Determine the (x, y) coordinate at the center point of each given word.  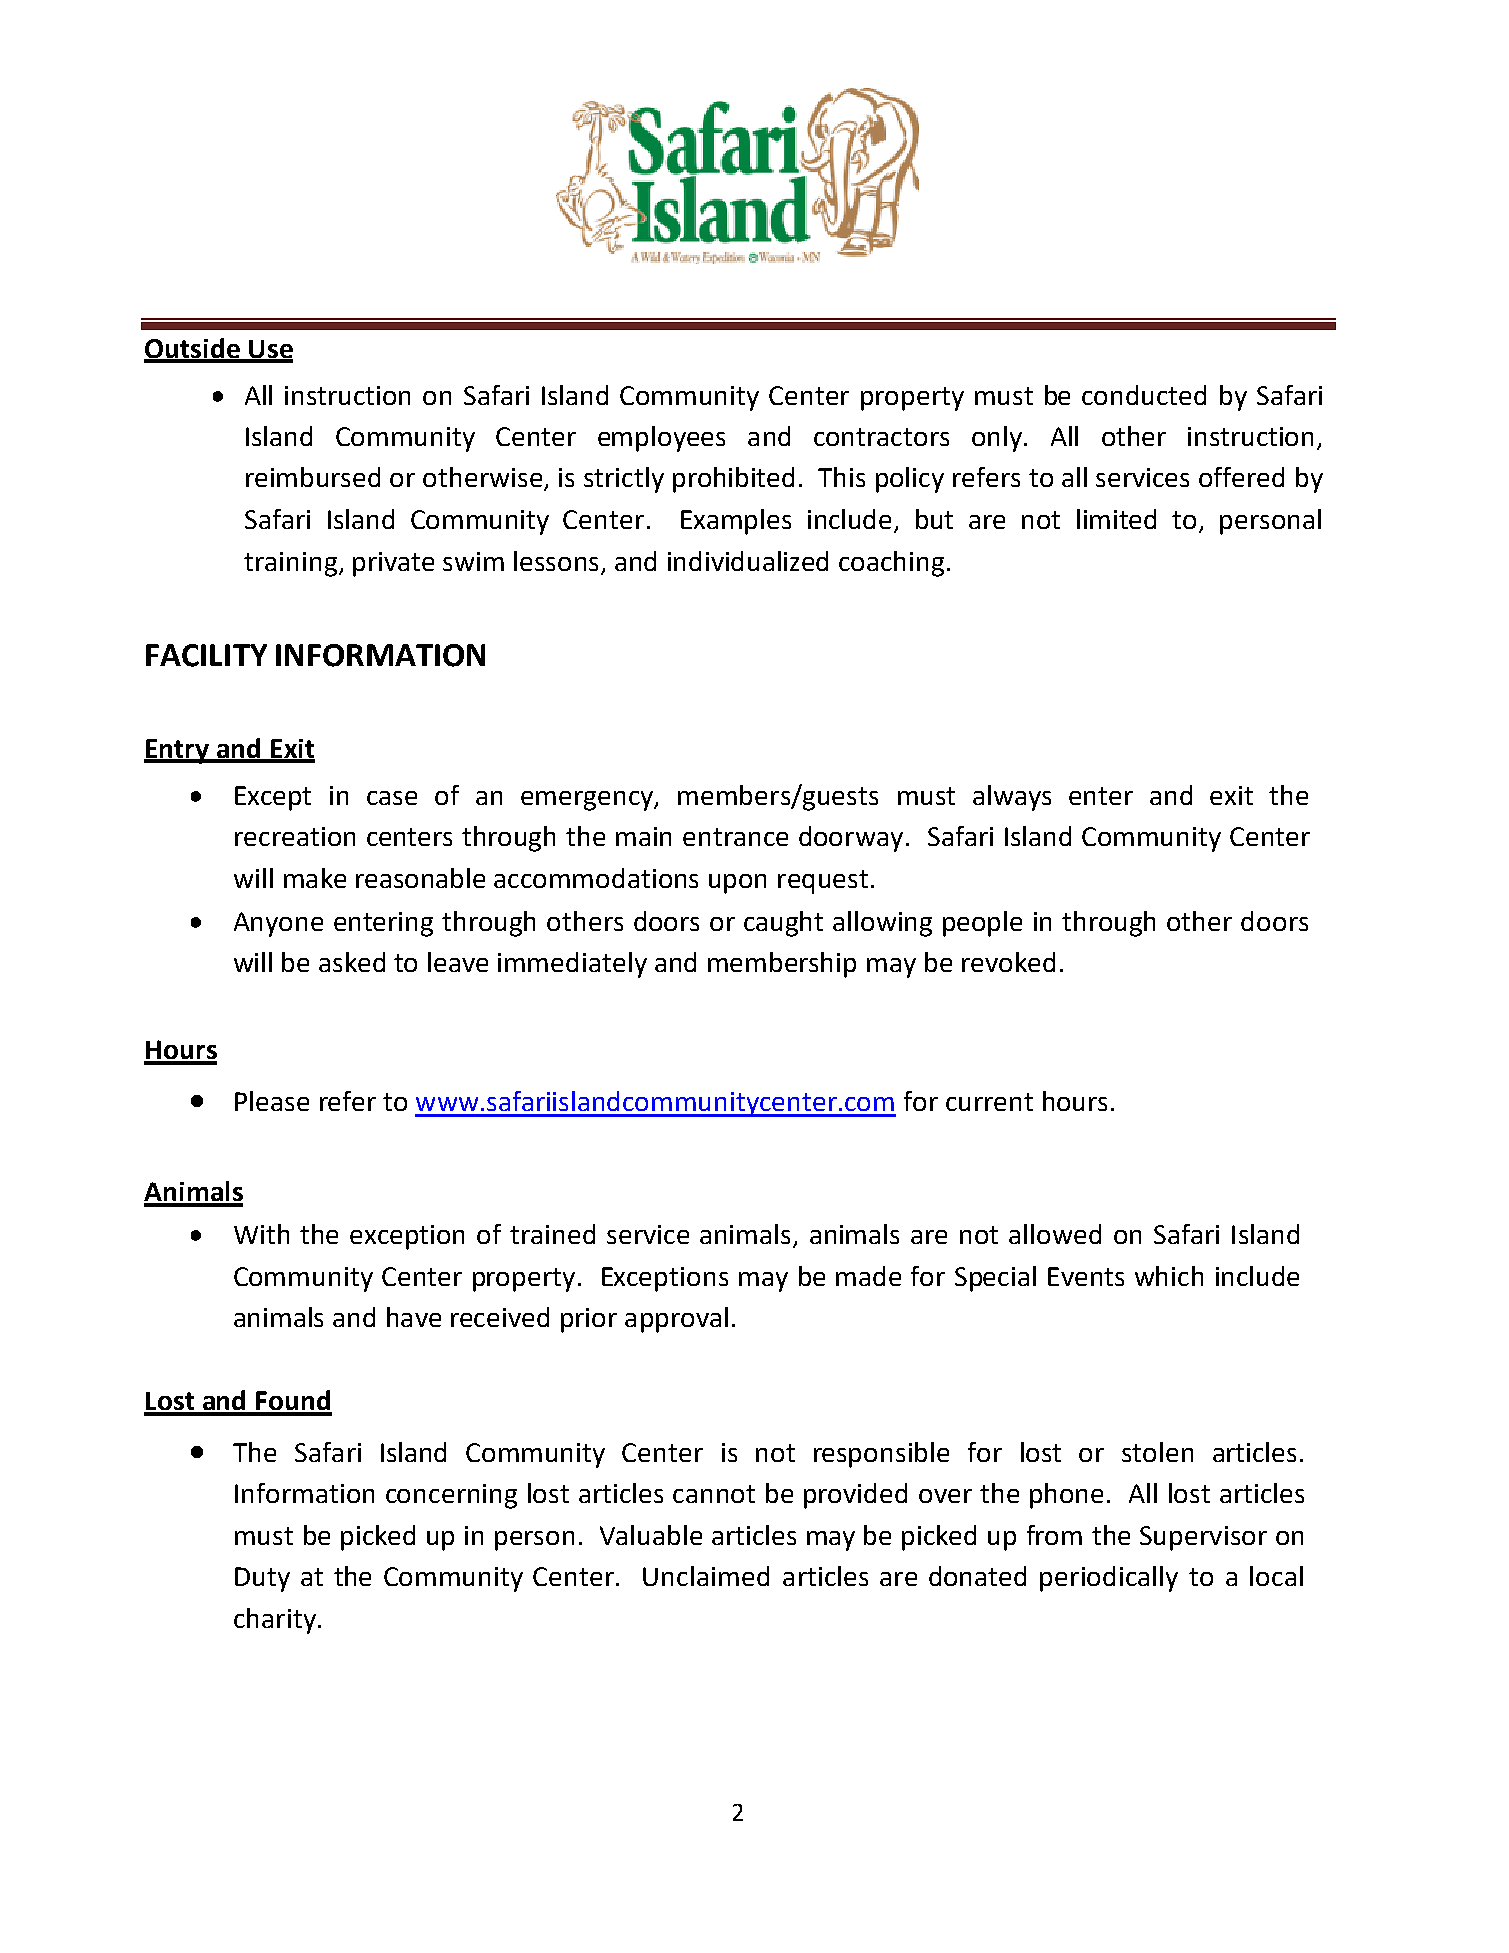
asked (352, 962)
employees (661, 439)
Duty (262, 1579)
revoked (1008, 962)
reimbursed (313, 477)
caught (783, 924)
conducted (1144, 395)
